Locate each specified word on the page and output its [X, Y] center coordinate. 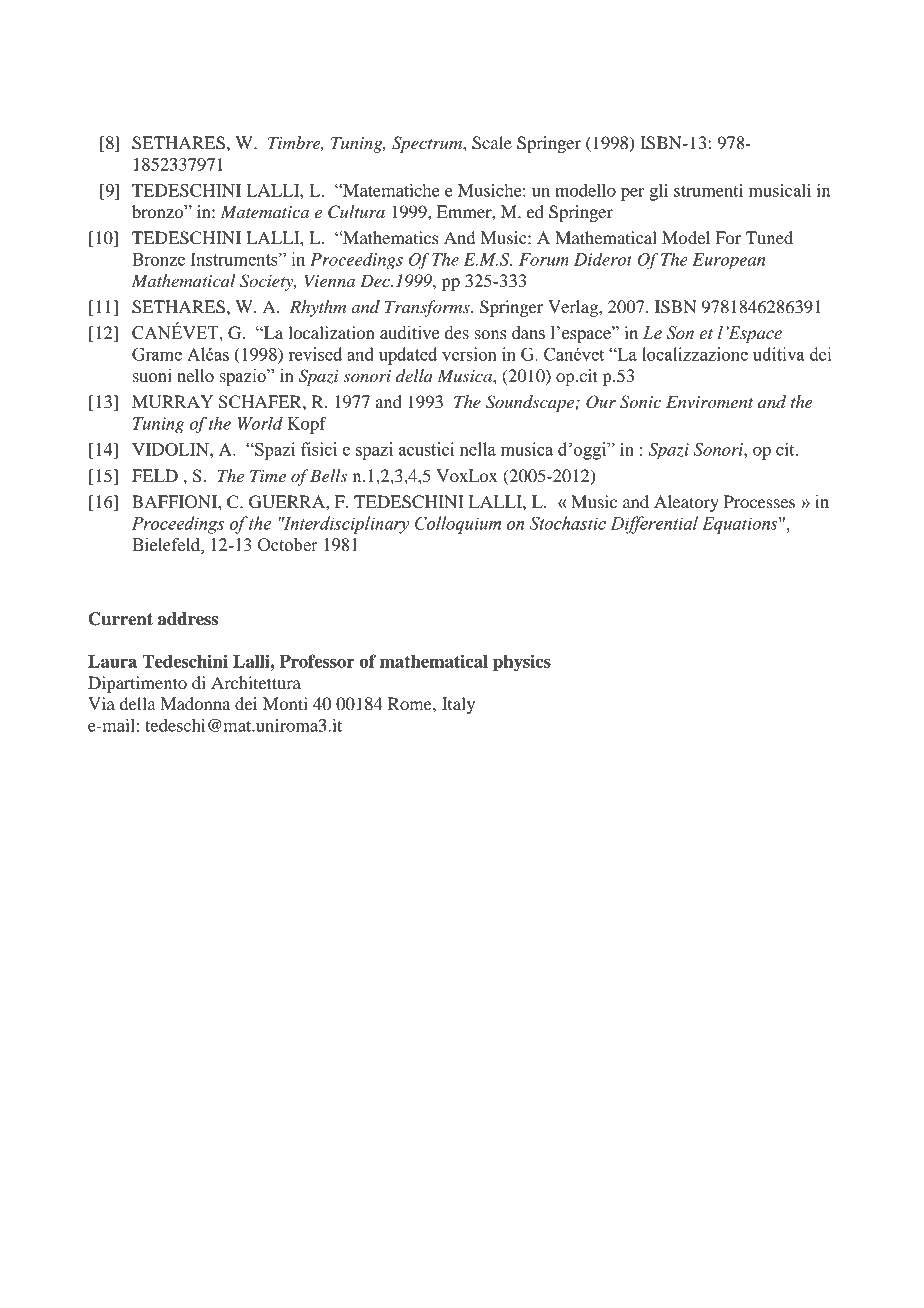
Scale [492, 143]
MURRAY [172, 402]
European [729, 261]
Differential [654, 525]
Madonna [195, 703]
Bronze [158, 259]
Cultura [356, 212]
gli [658, 192]
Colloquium [458, 525]
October [288, 545]
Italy [458, 705]
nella [478, 449]
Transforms [428, 308]
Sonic [640, 402]
